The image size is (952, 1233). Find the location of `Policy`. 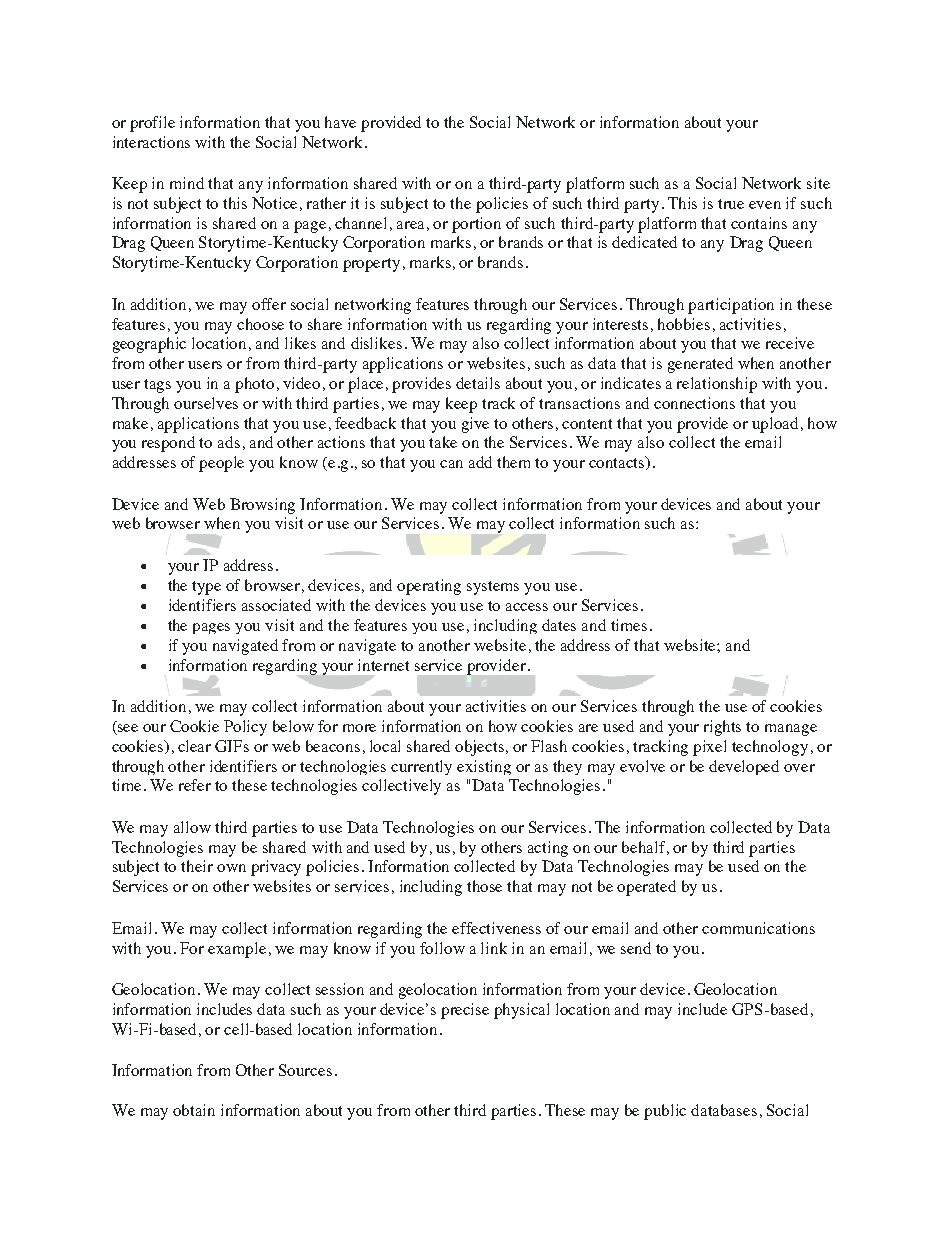

Policy is located at coordinates (245, 728).
